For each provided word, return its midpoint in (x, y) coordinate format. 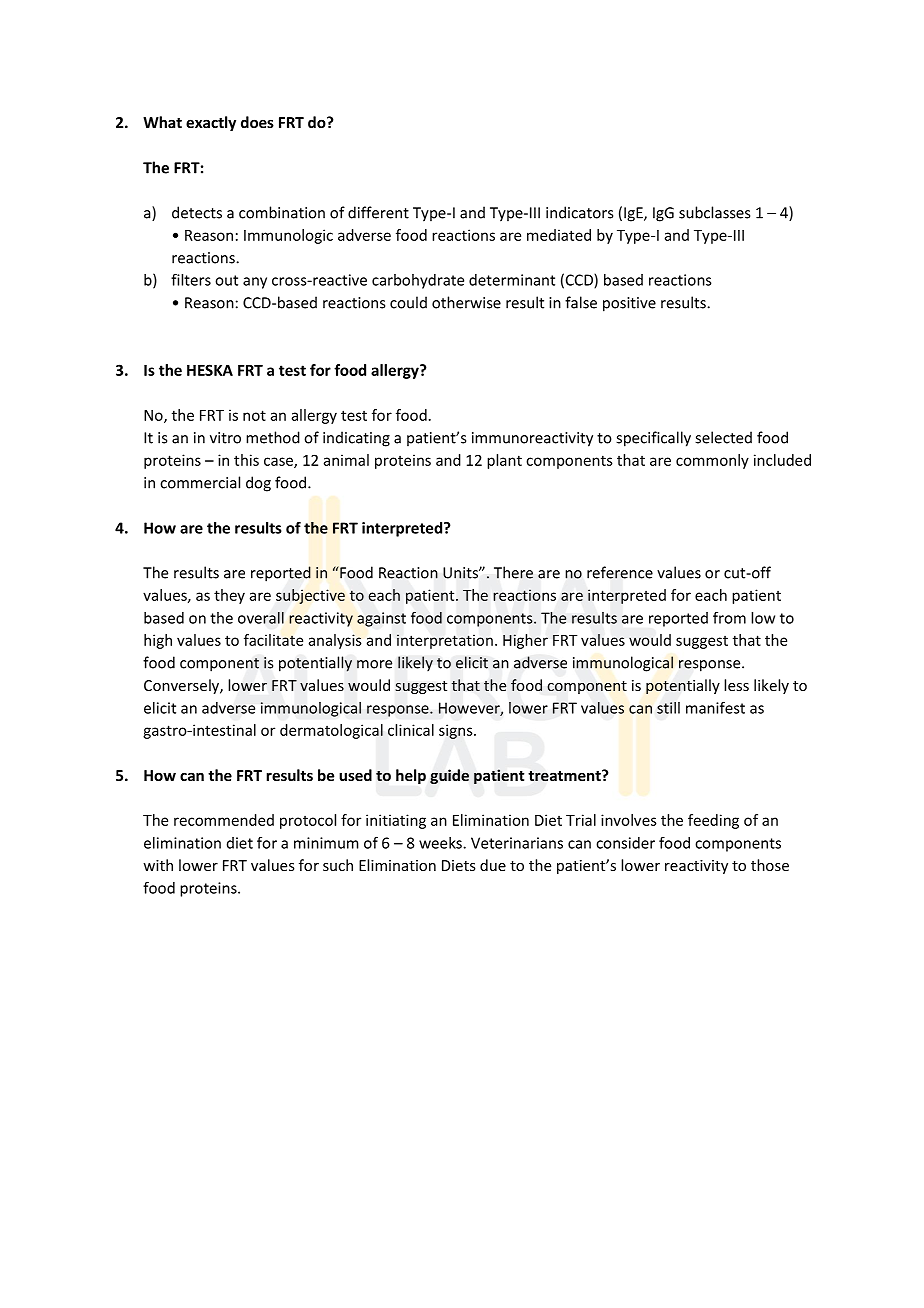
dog (258, 484)
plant (504, 461)
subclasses (714, 212)
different (378, 212)
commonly (712, 461)
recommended (224, 820)
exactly (211, 123)
